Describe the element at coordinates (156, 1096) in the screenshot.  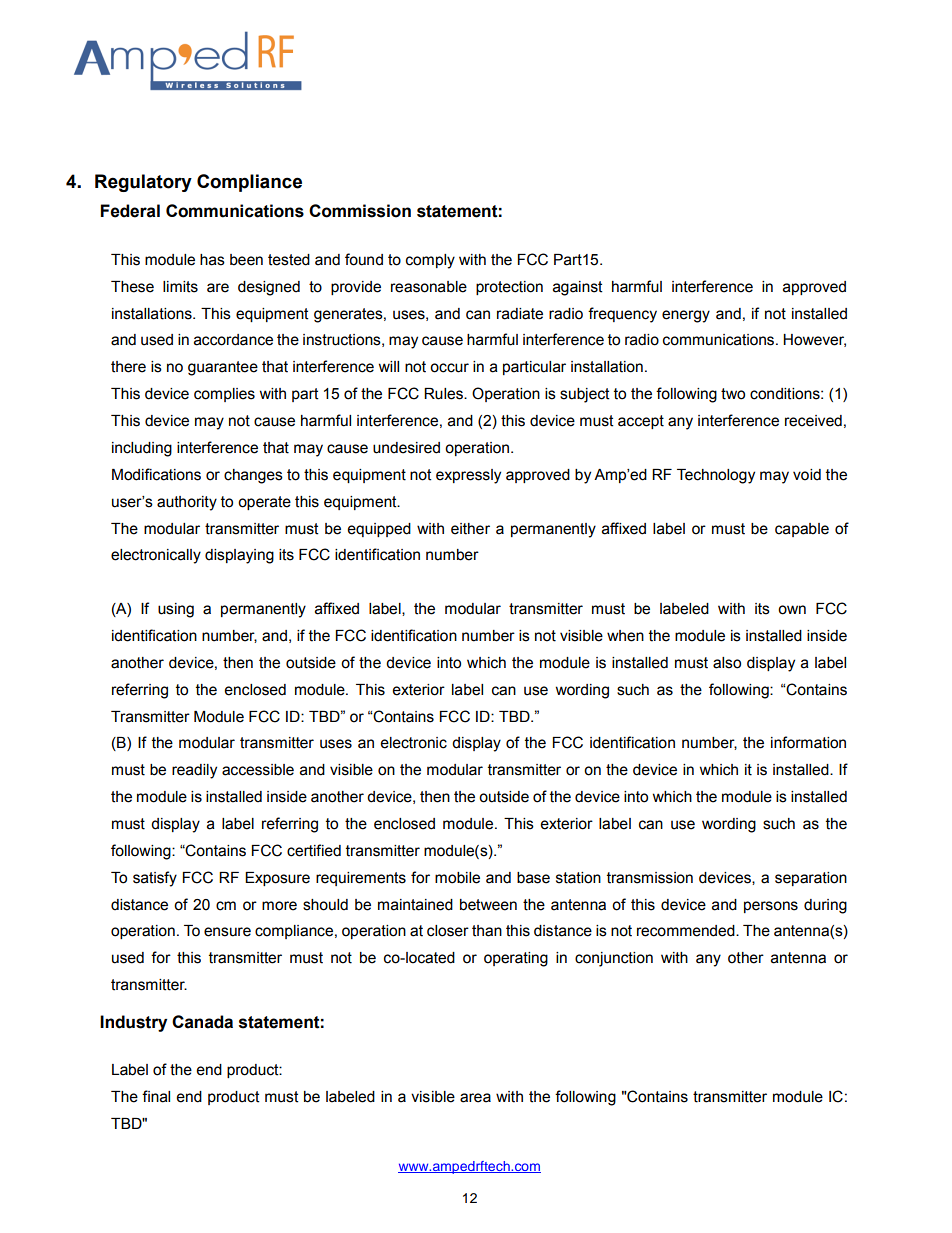
I see `final` at that location.
